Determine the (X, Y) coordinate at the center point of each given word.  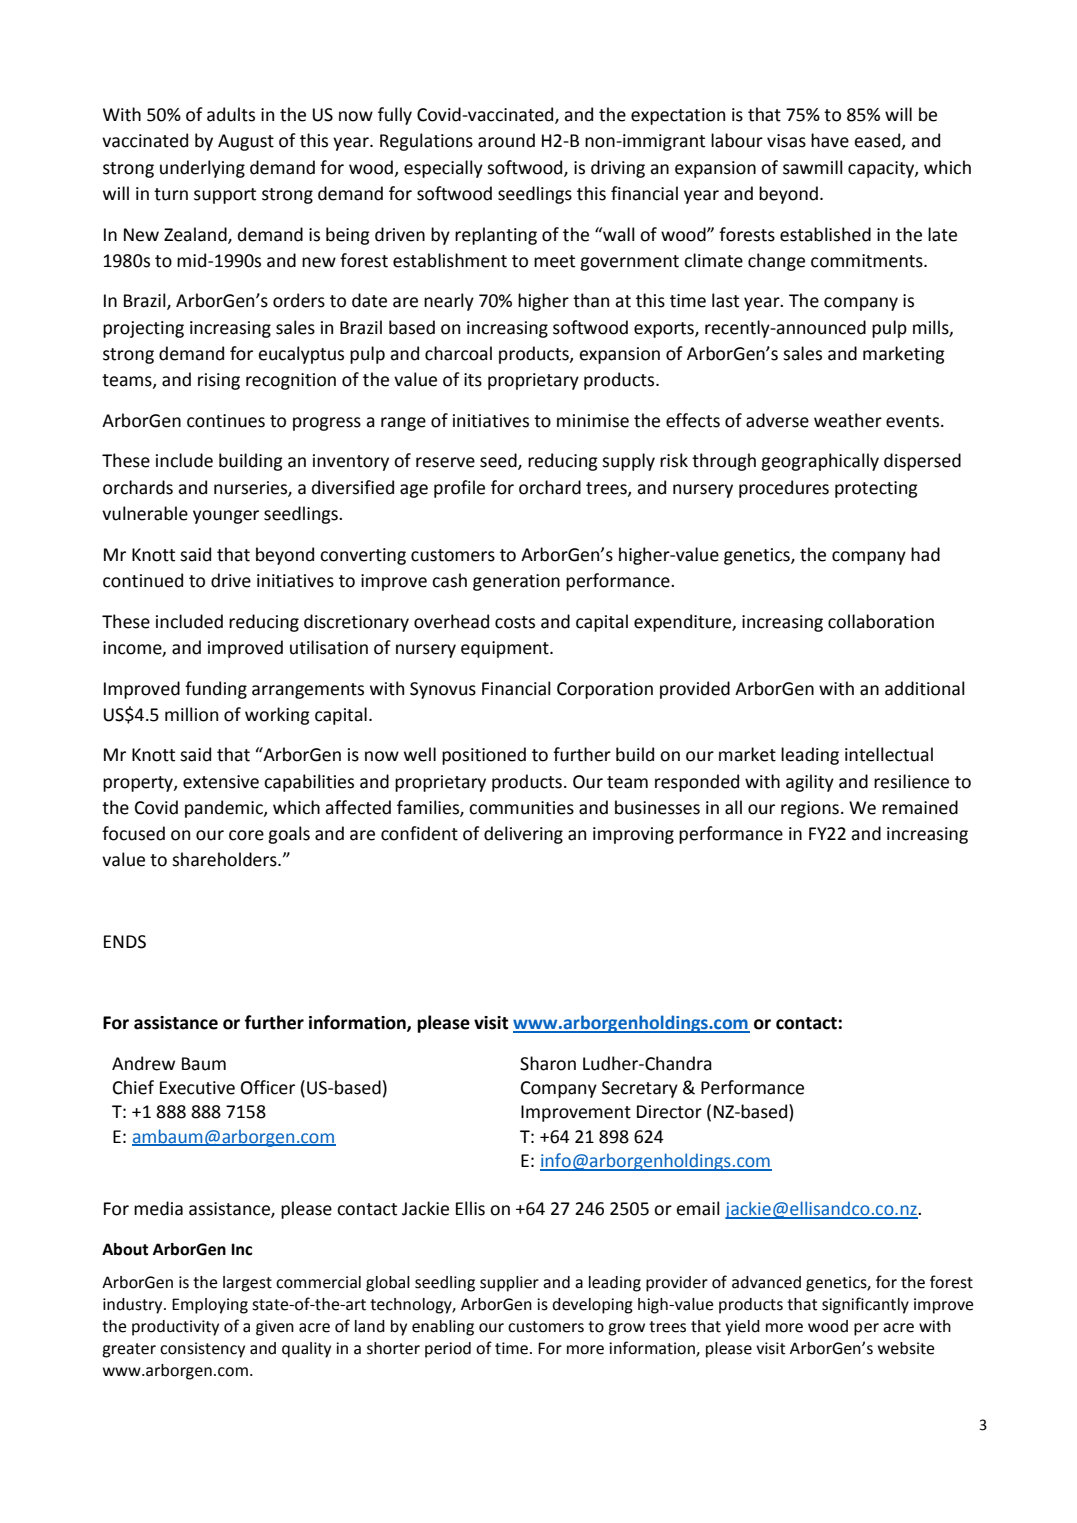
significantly (865, 1305)
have (830, 140)
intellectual (889, 754)
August (246, 142)
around (506, 140)
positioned (484, 756)
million (191, 714)
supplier (509, 1284)
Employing (210, 1306)
